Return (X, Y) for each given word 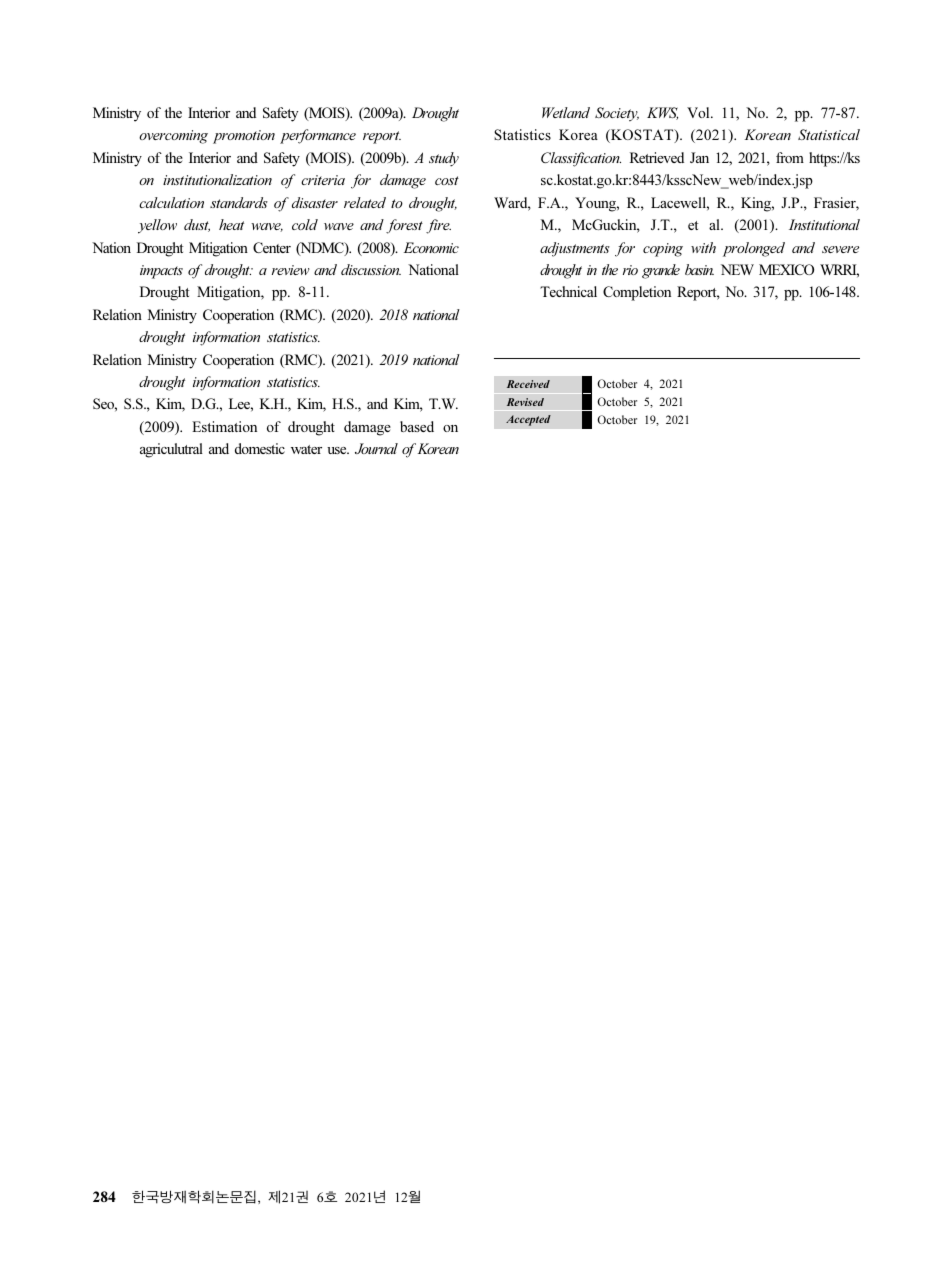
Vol (699, 112)
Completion (637, 293)
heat (231, 224)
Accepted (528, 420)
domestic (260, 448)
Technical (568, 291)
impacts (161, 272)
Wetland (566, 112)
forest (404, 226)
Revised (525, 402)
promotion (244, 137)
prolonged (754, 249)
